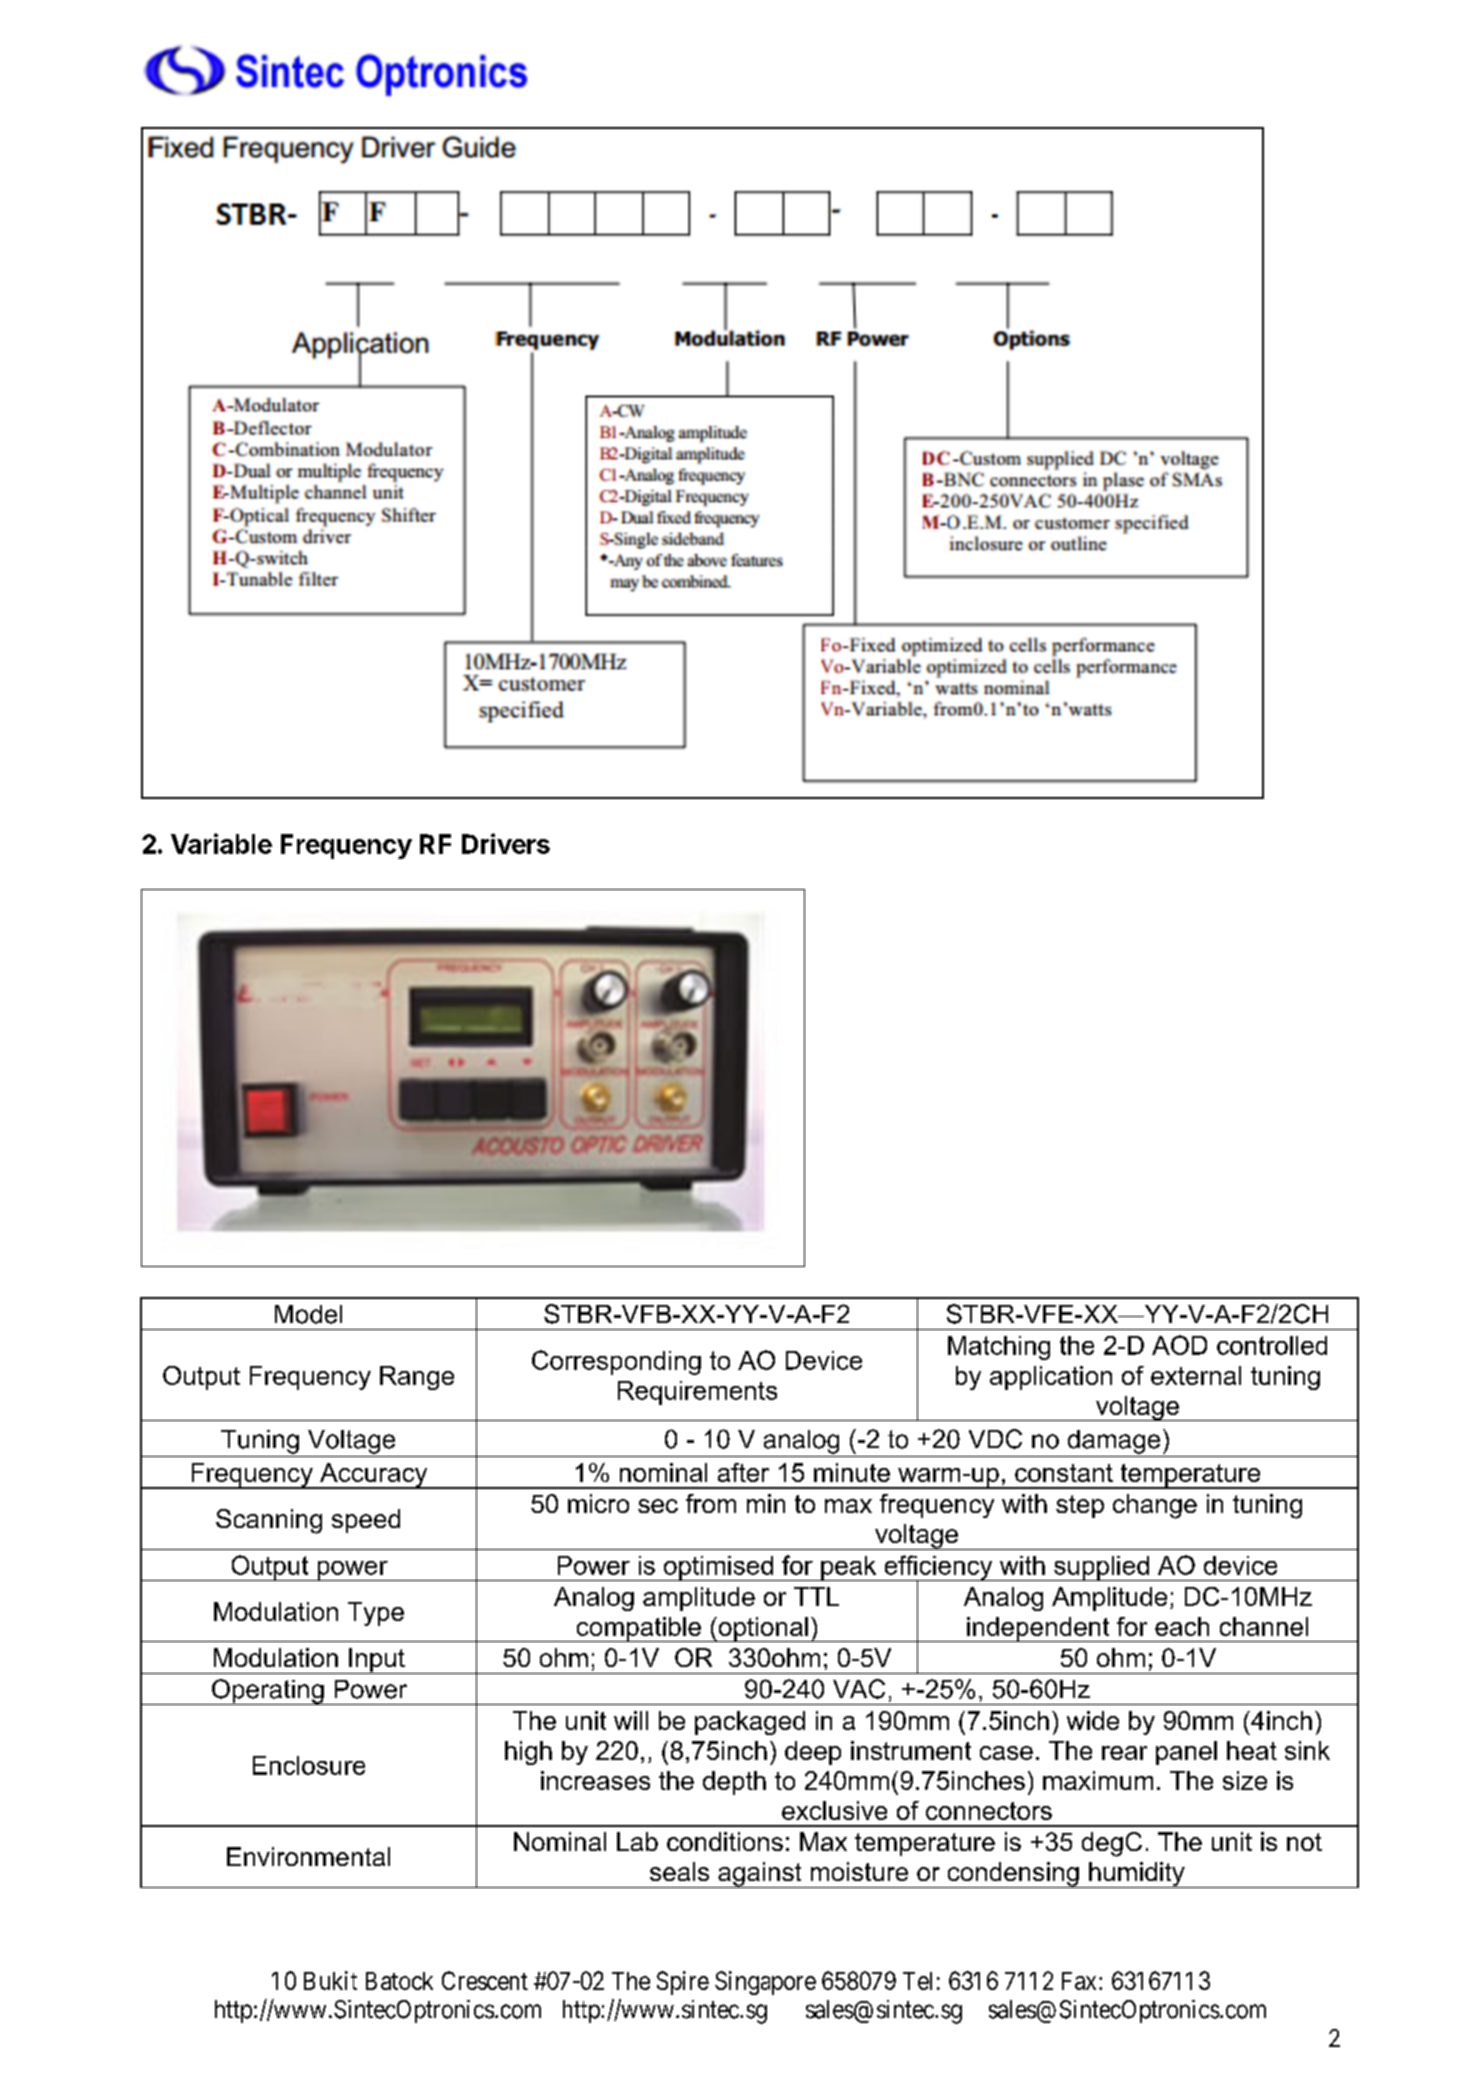  I want to click on Variable, so click(221, 843).
